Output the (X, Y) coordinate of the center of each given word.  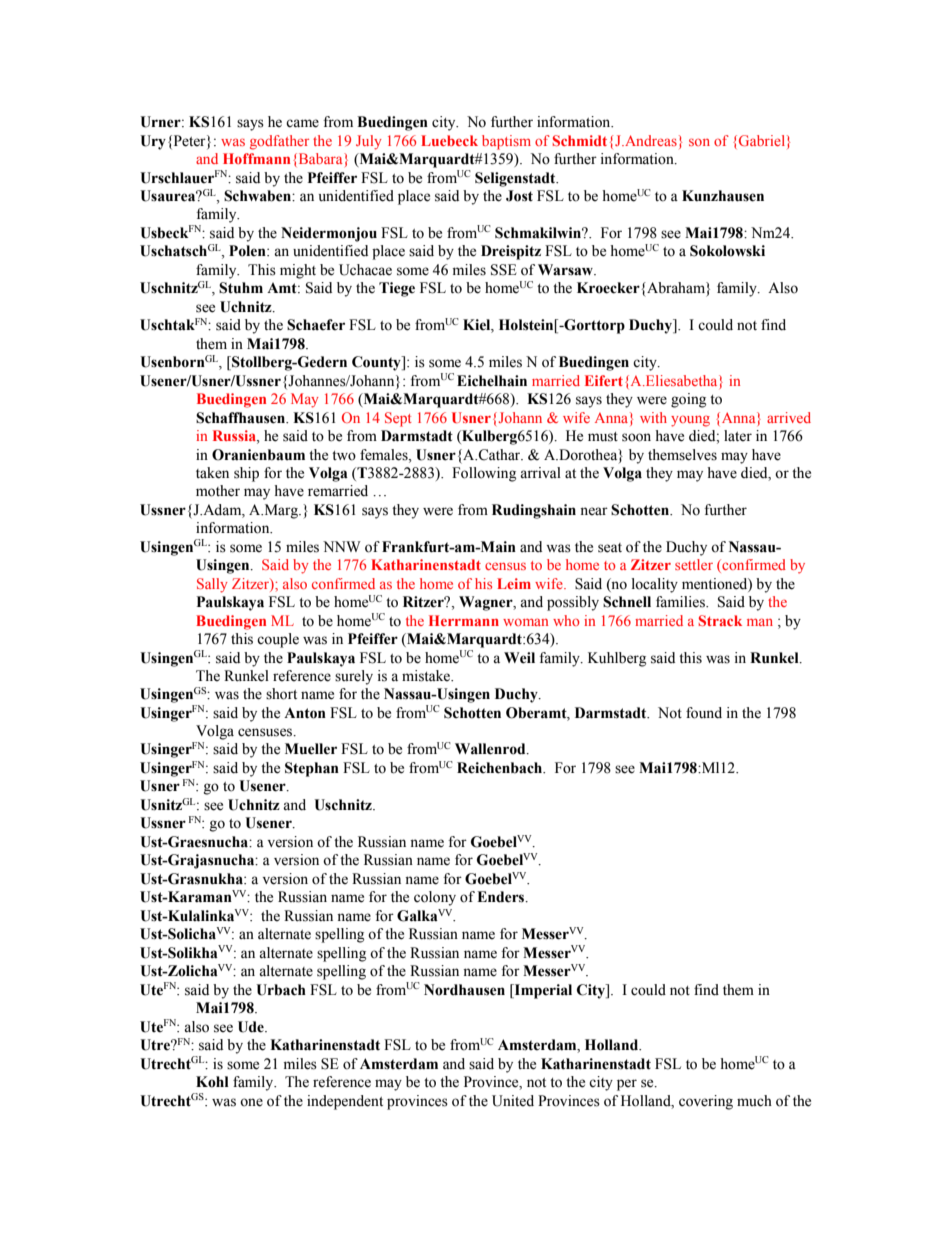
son (699, 142)
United (513, 1101)
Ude (252, 1027)
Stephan (312, 769)
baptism (506, 142)
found (704, 713)
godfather (279, 142)
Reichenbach (501, 768)
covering (706, 1102)
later (738, 436)
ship (246, 474)
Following (484, 474)
